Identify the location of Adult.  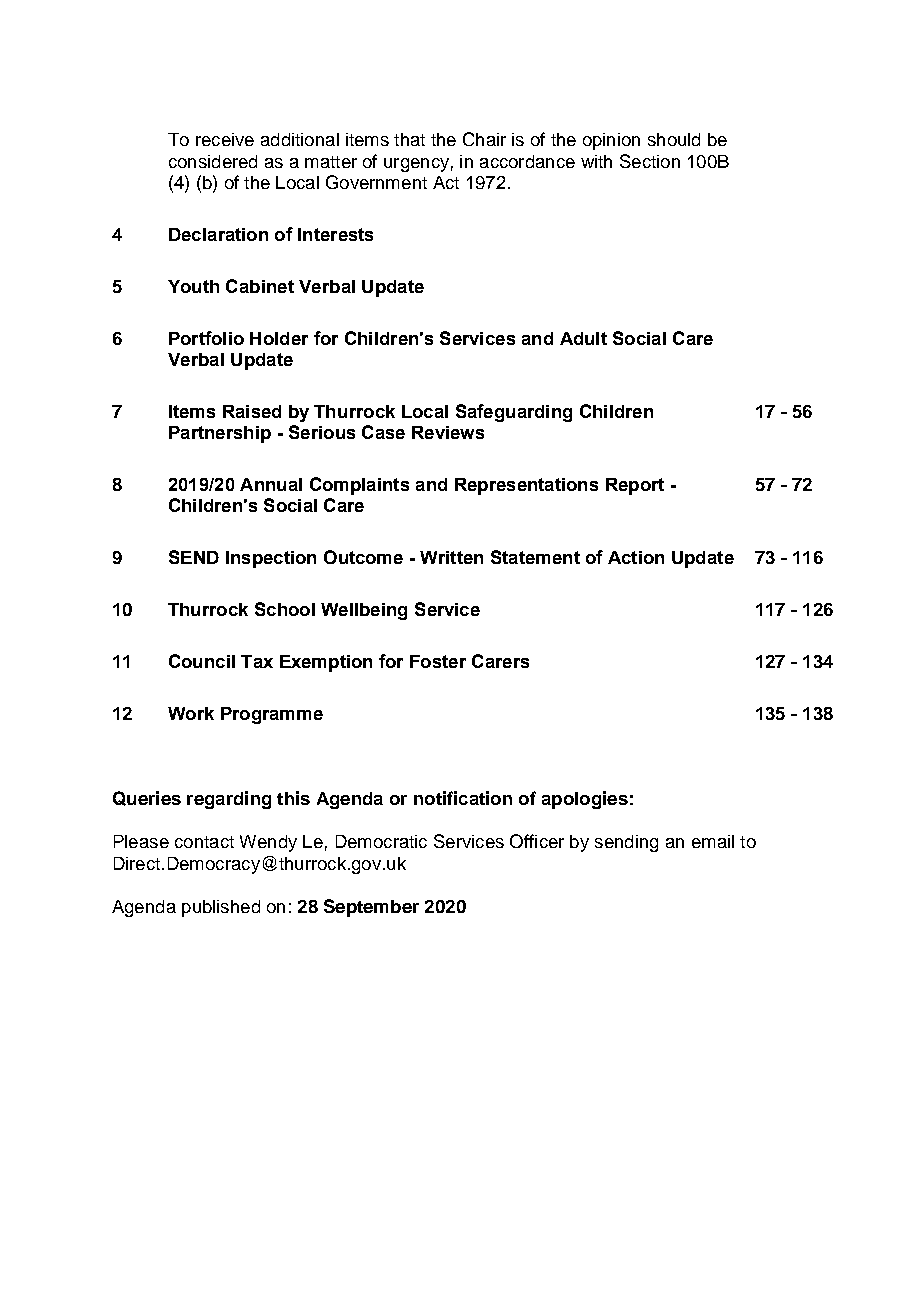
(583, 338).
